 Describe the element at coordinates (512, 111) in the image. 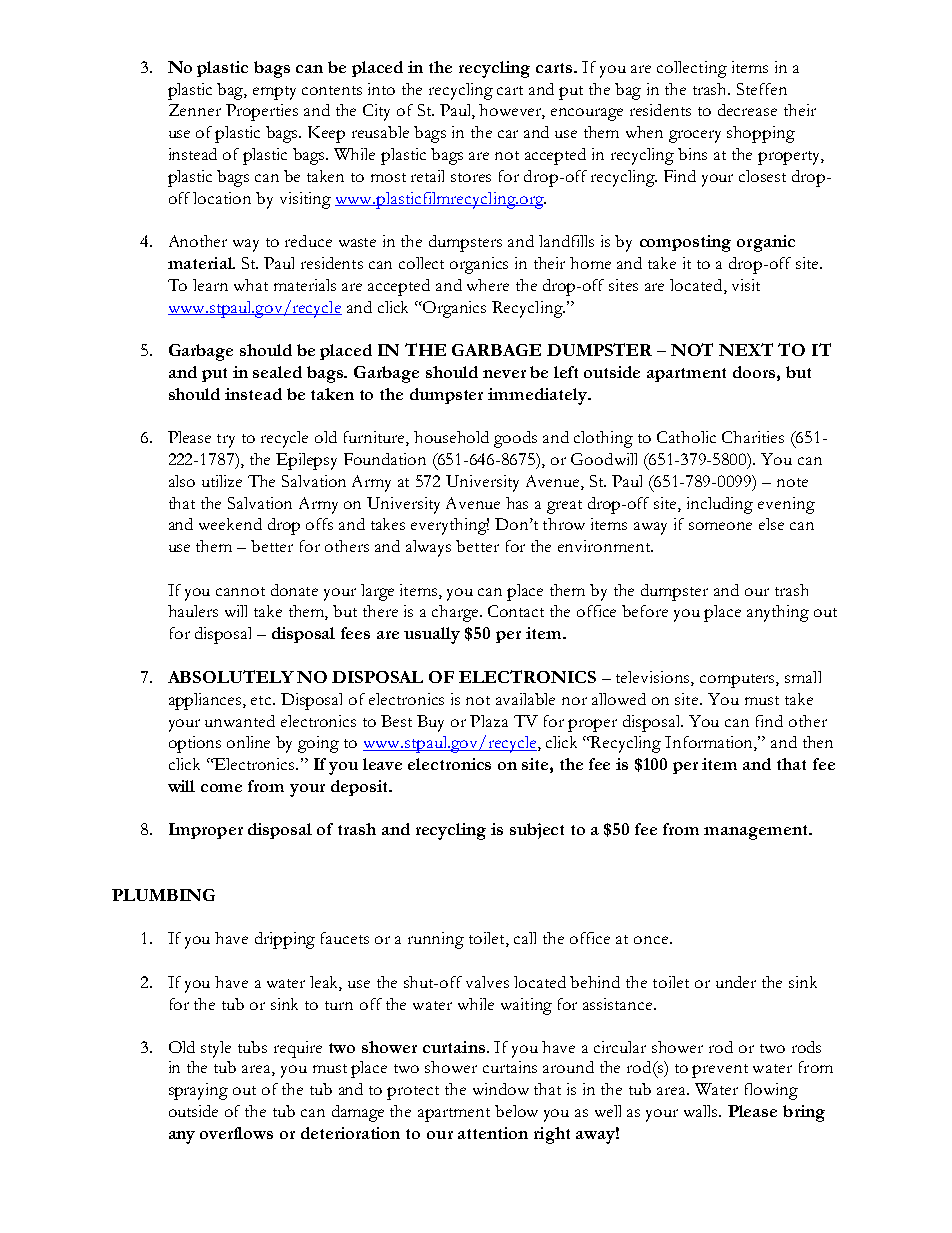

I see `however` at that location.
